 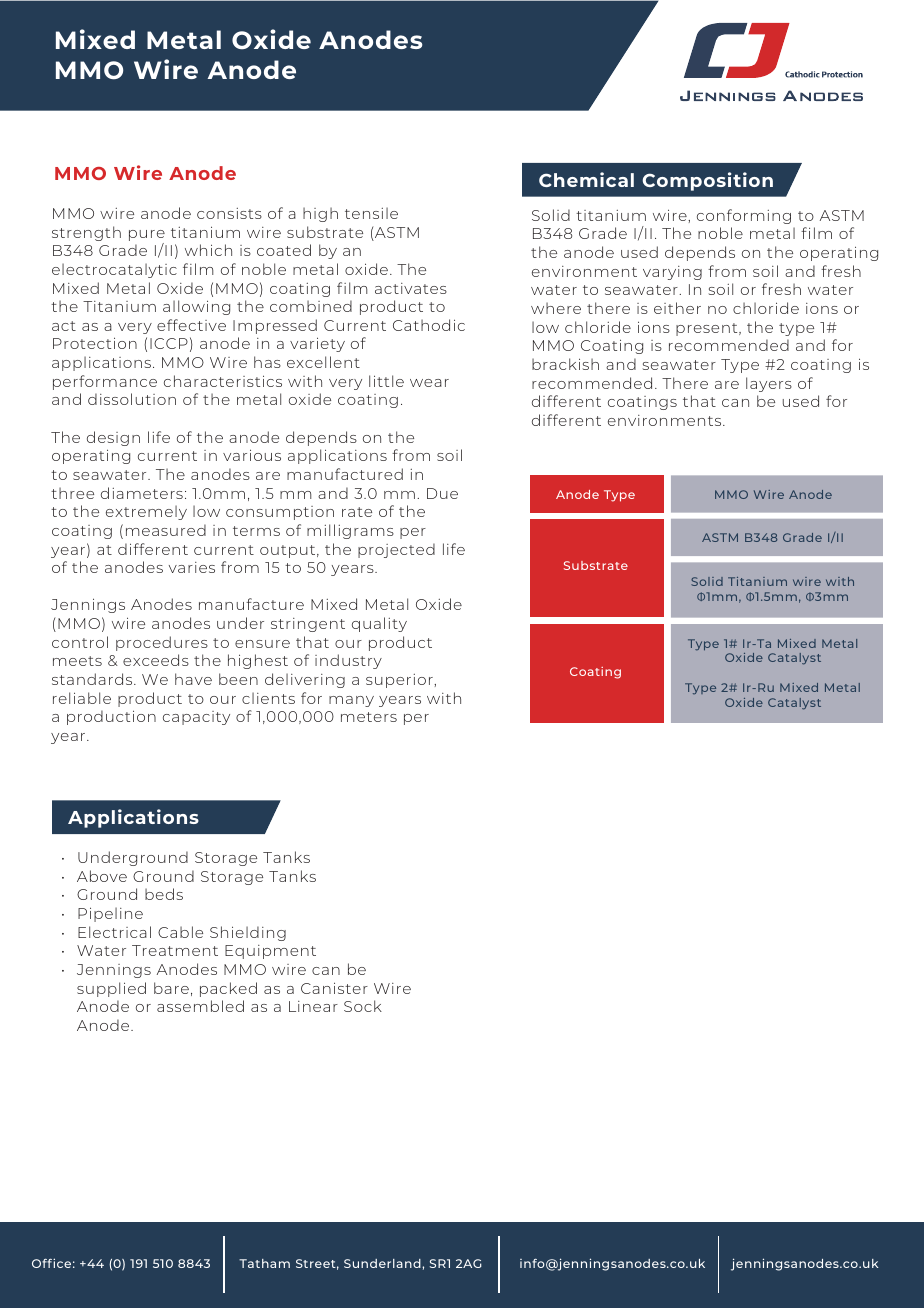 What do you see at coordinates (171, 988) in the screenshot?
I see `bare` at bounding box center [171, 988].
